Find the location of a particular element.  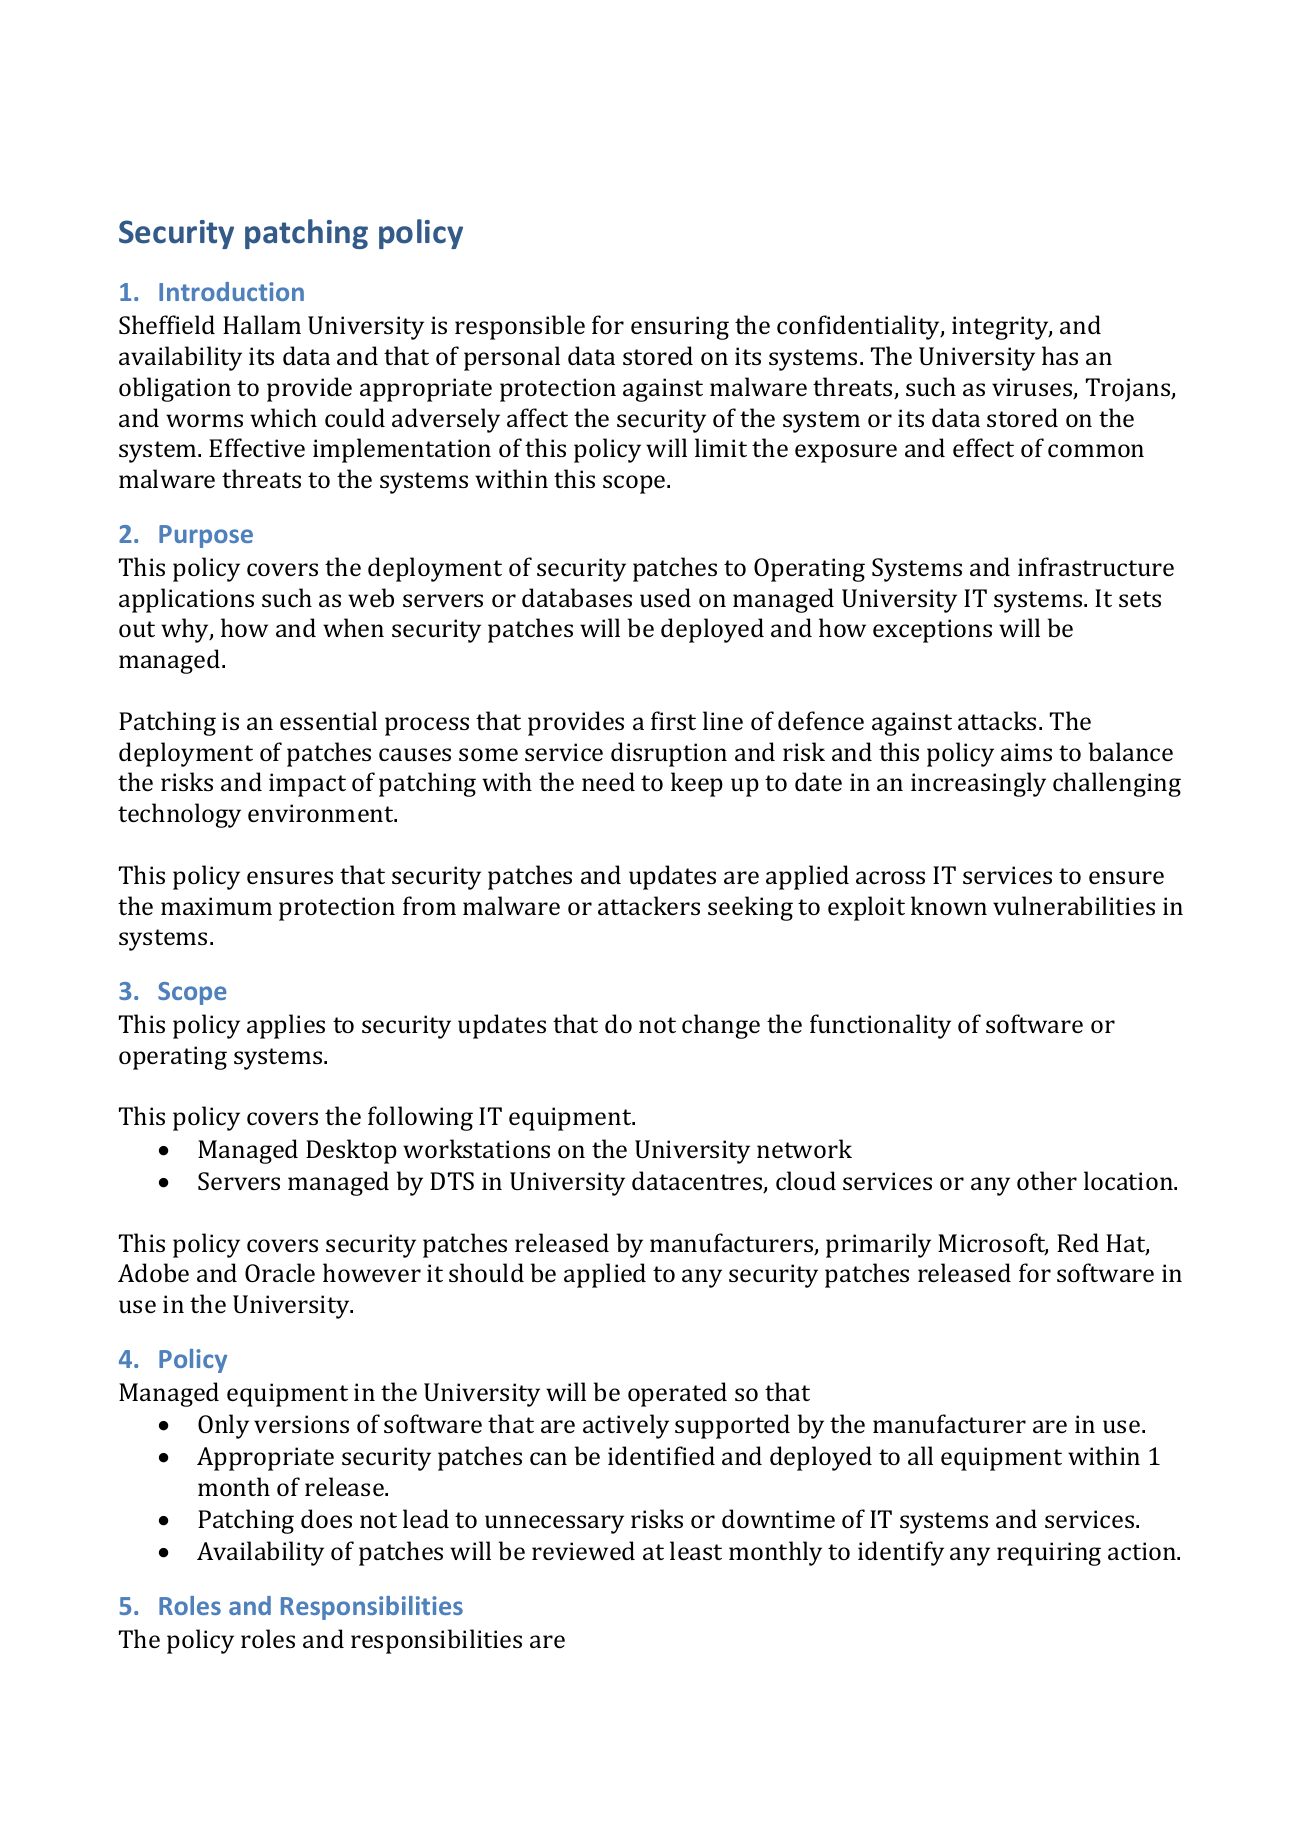

maximum is located at coordinates (216, 906).
